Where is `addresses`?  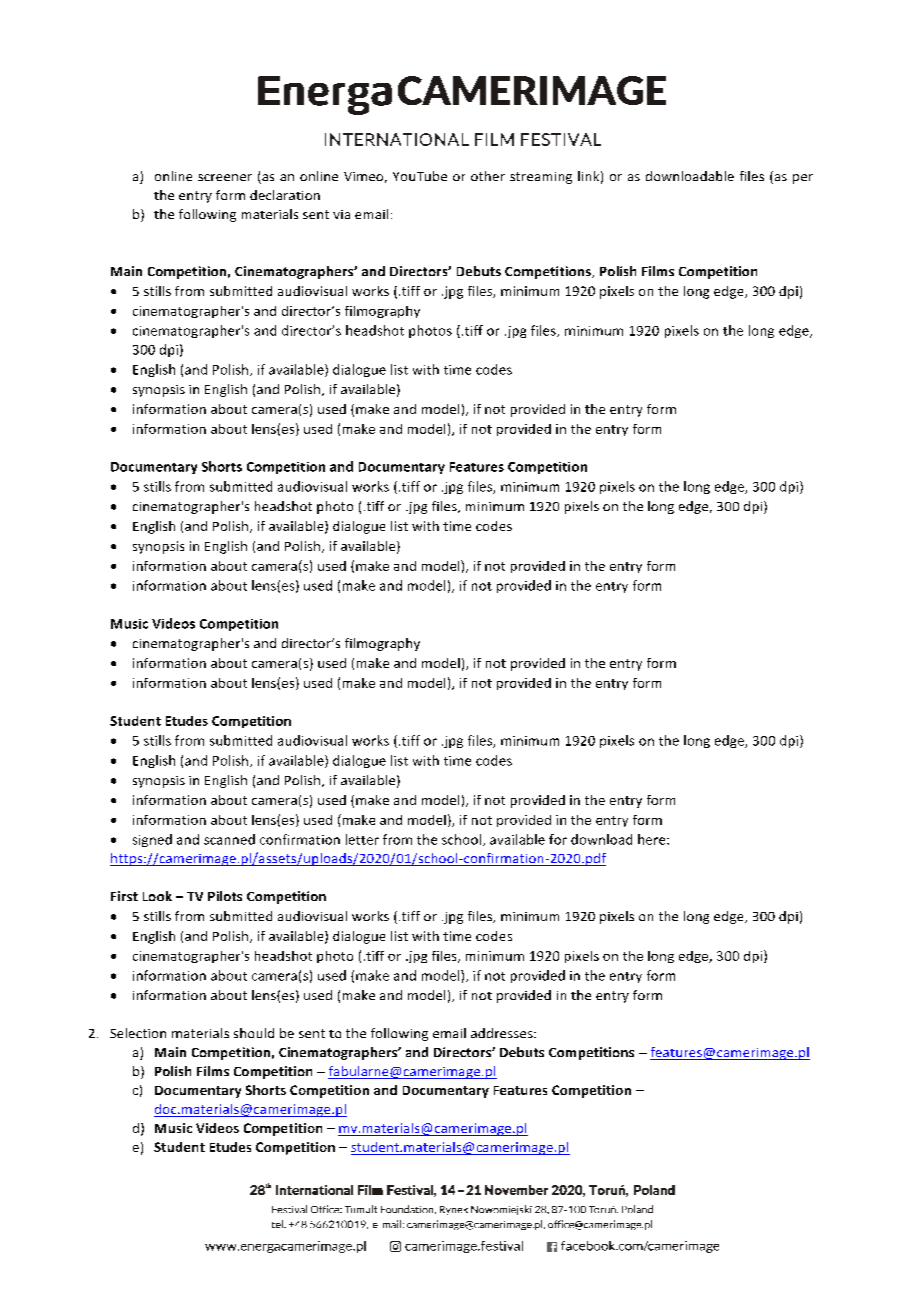 addresses is located at coordinates (503, 1033).
